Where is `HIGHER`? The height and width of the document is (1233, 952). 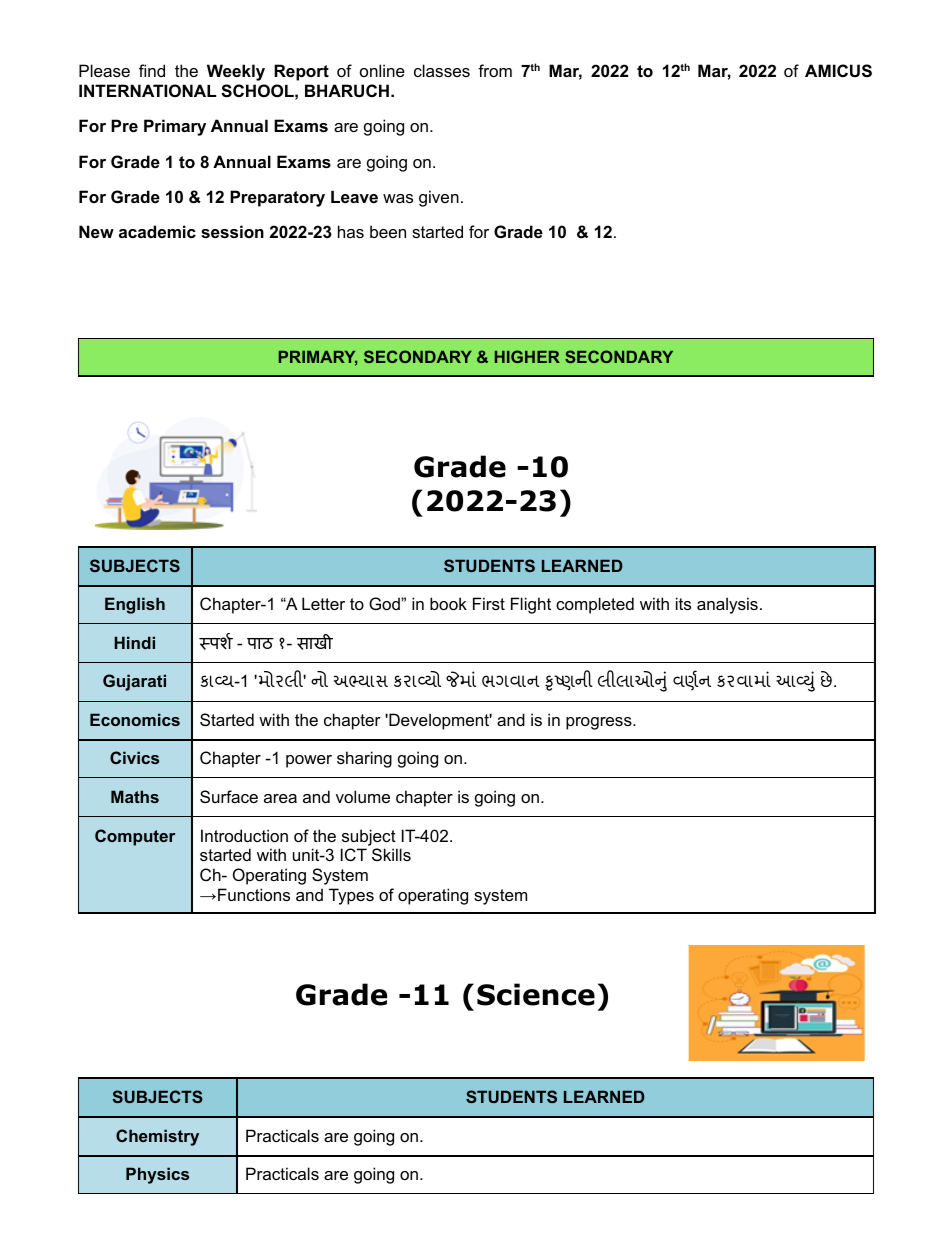
HIGHER is located at coordinates (527, 356).
